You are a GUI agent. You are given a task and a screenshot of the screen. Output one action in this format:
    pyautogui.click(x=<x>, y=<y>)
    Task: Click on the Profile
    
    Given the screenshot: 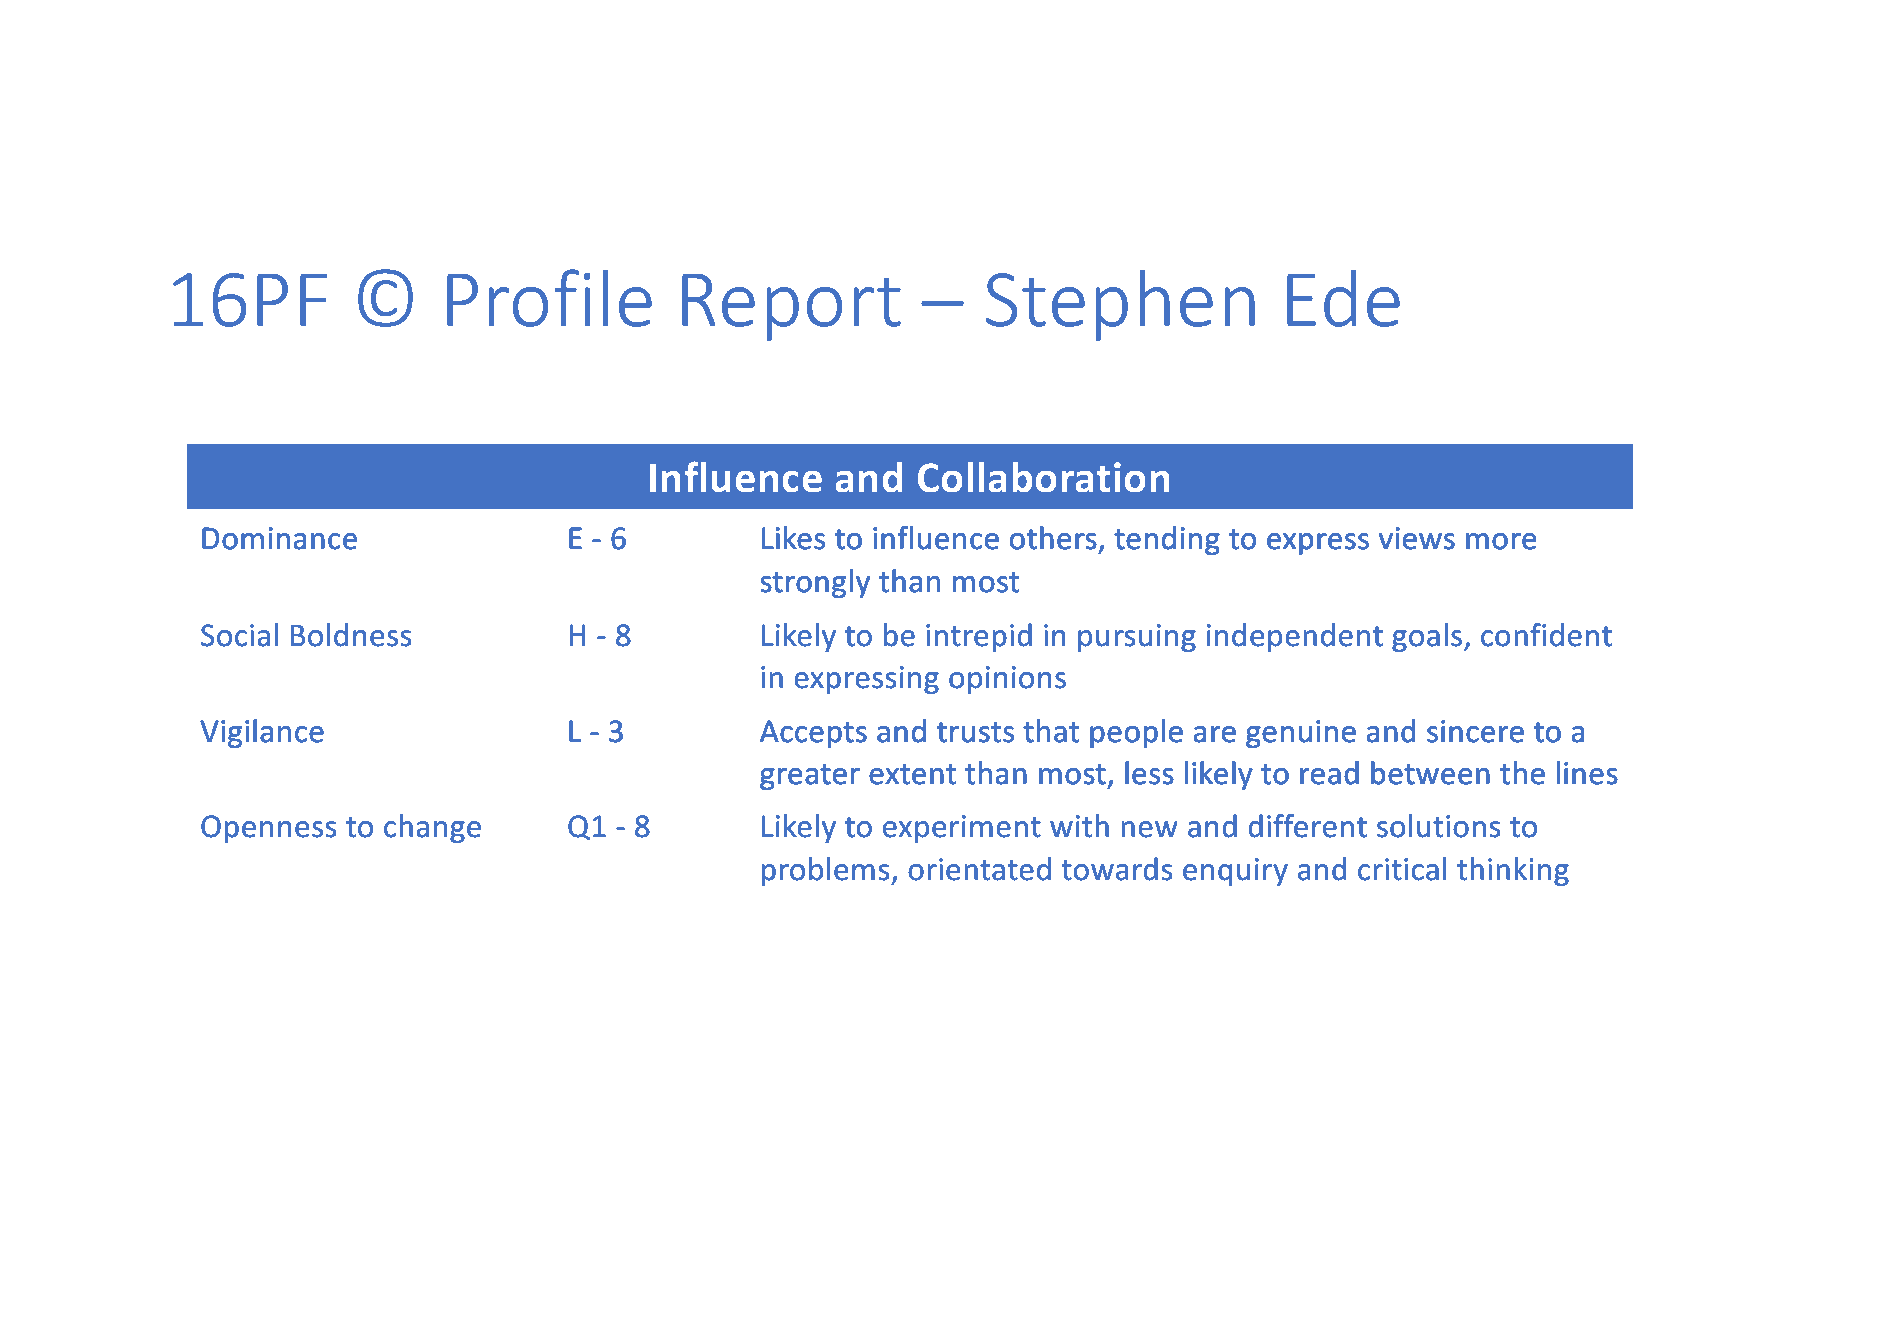 What is the action you would take?
    pyautogui.click(x=549, y=298)
